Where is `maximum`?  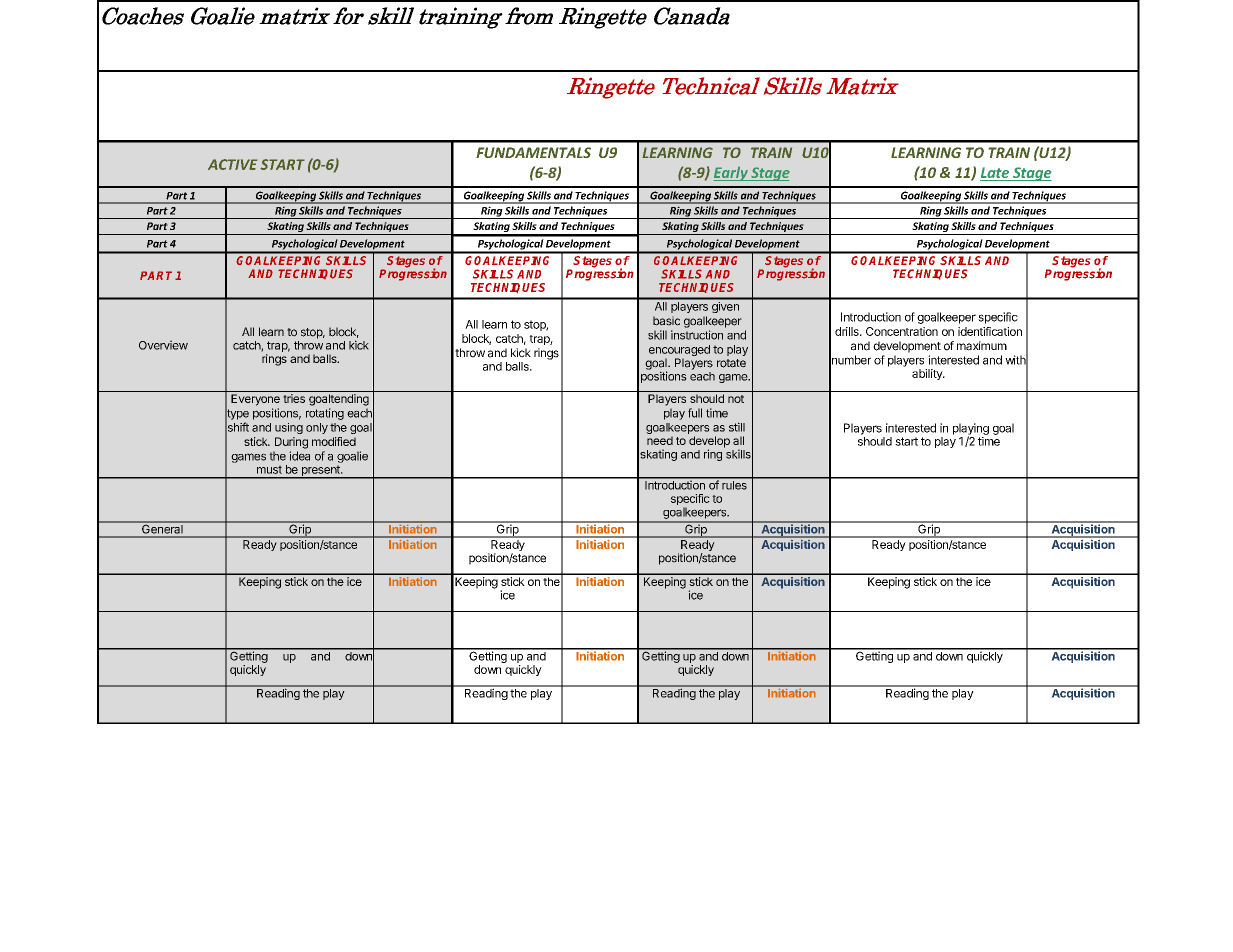 maximum is located at coordinates (982, 346).
